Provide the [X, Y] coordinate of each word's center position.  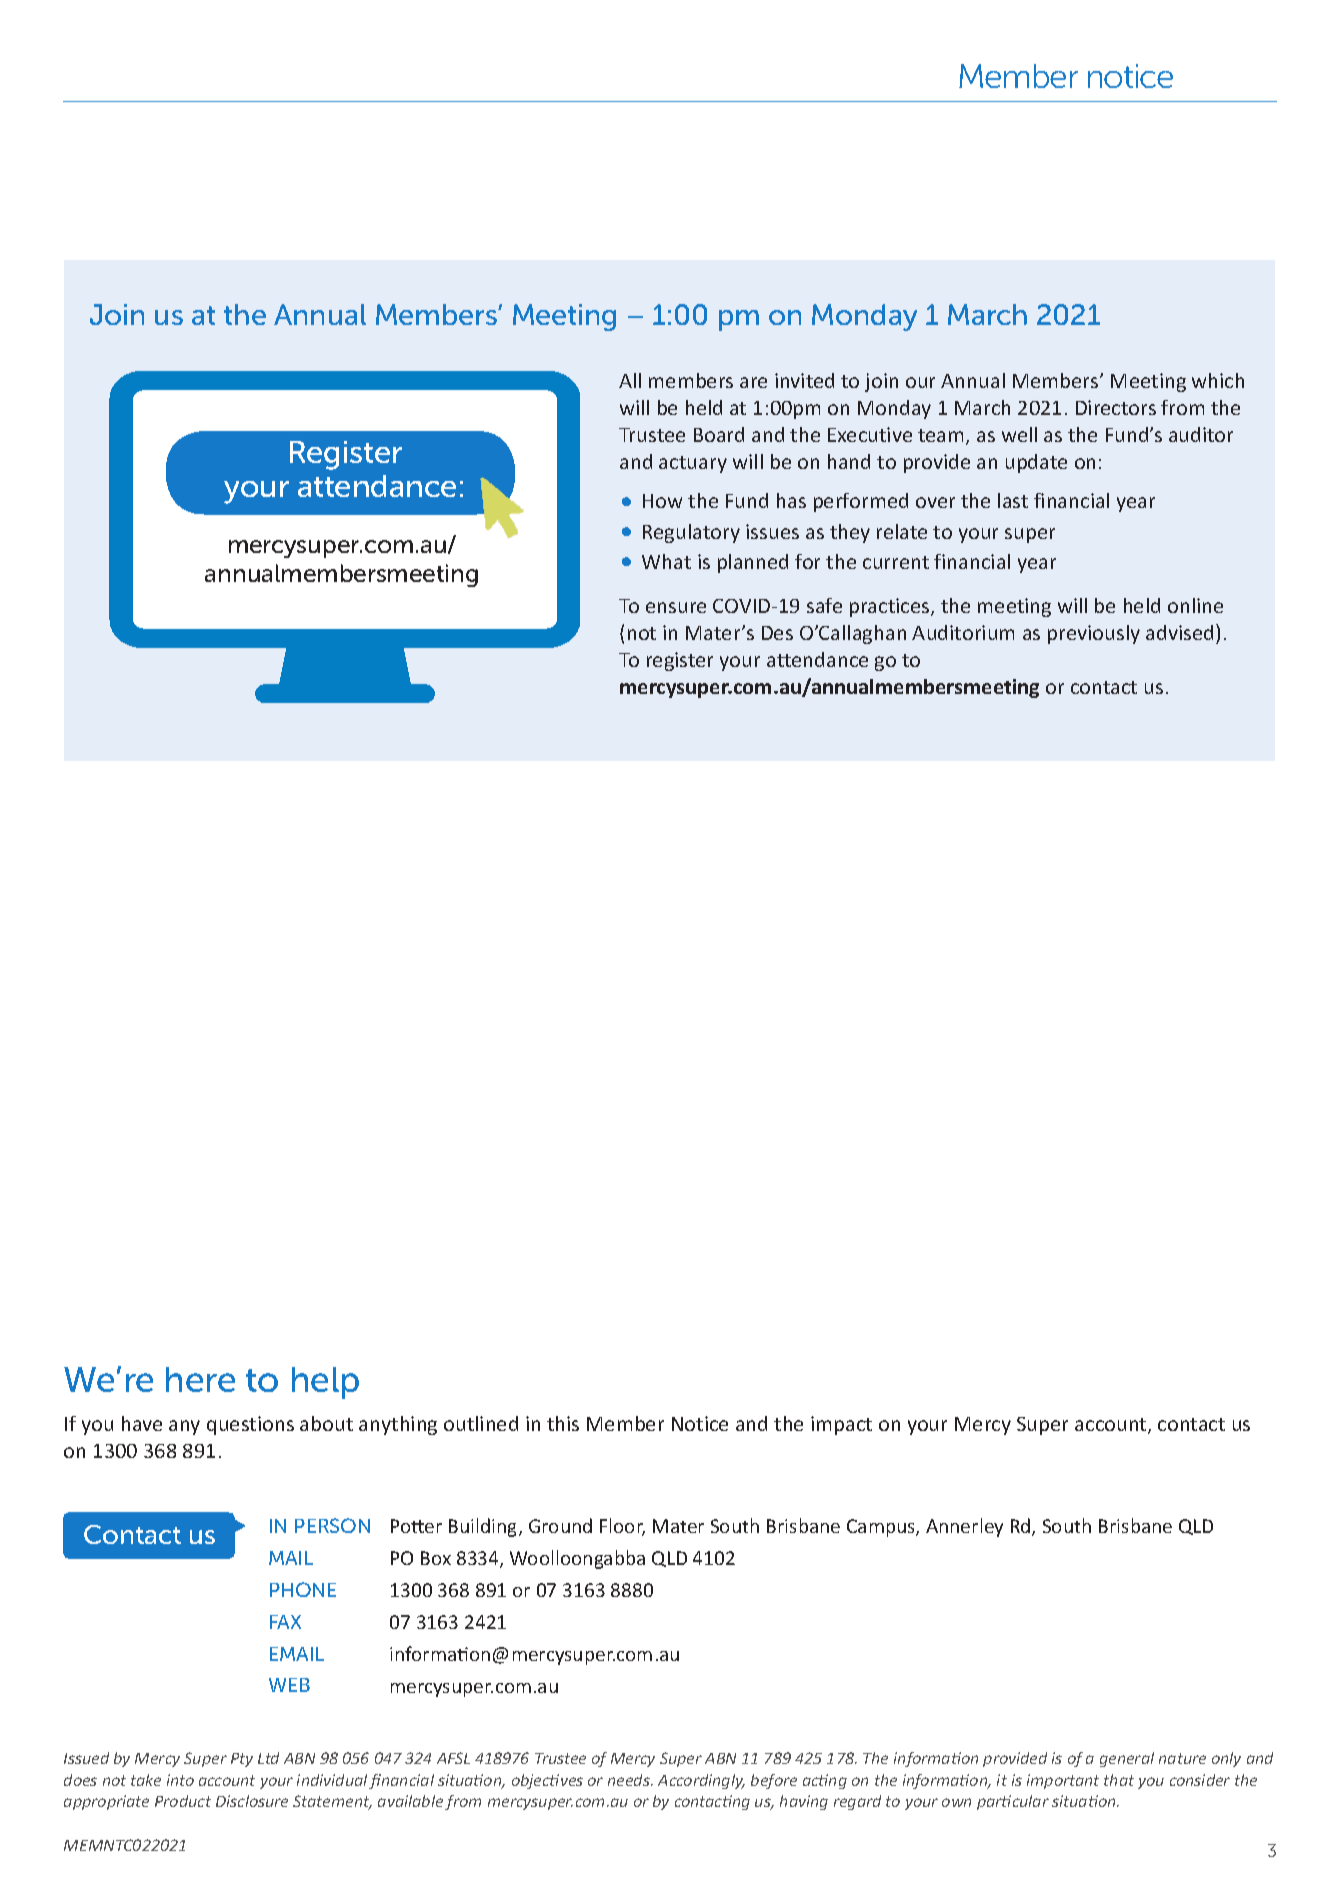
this [563, 1423]
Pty [242, 1760]
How [662, 501]
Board [719, 434]
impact [841, 1425]
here [200, 1379]
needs [630, 1780]
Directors [1116, 407]
